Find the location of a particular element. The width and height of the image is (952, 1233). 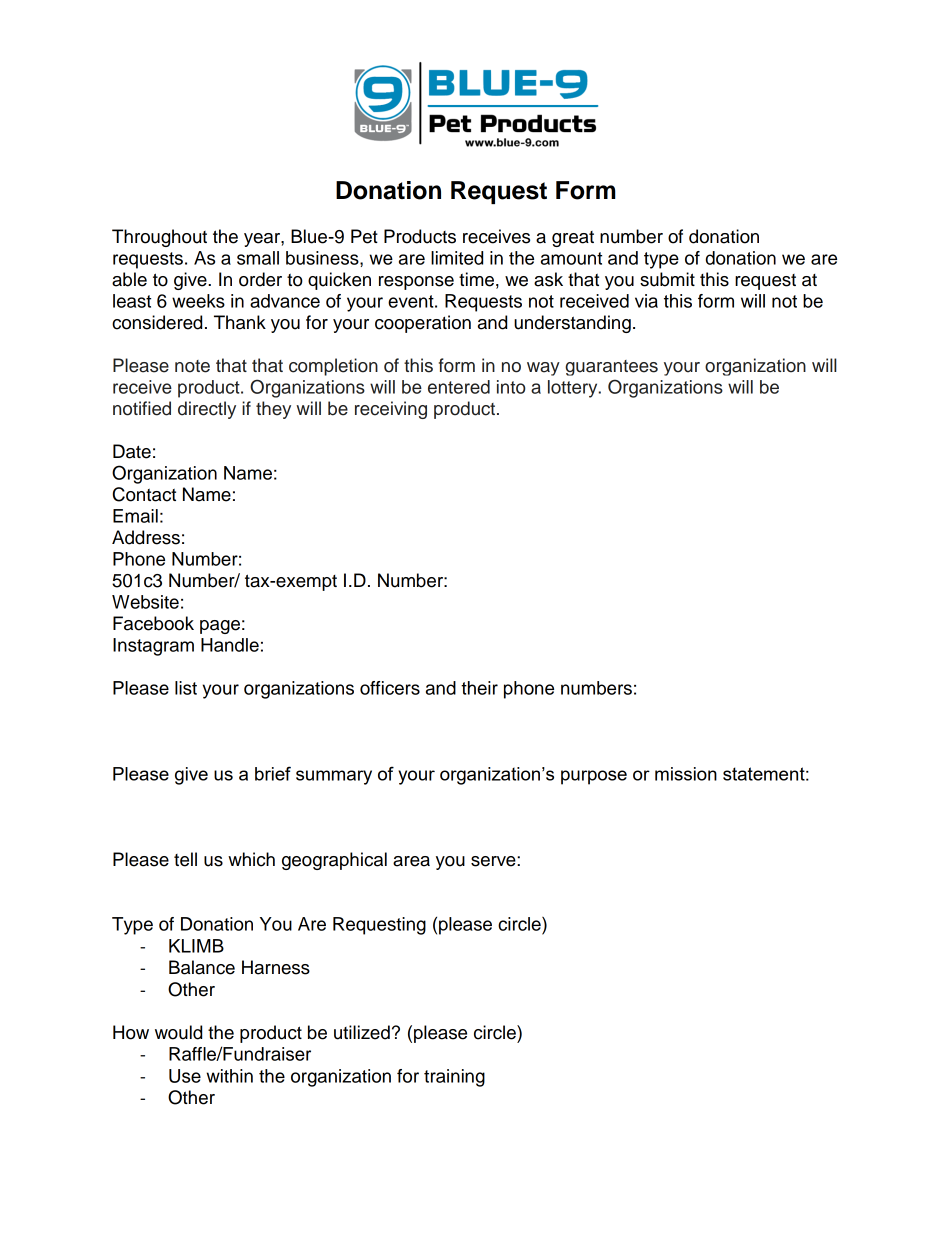

brief is located at coordinates (273, 773).
